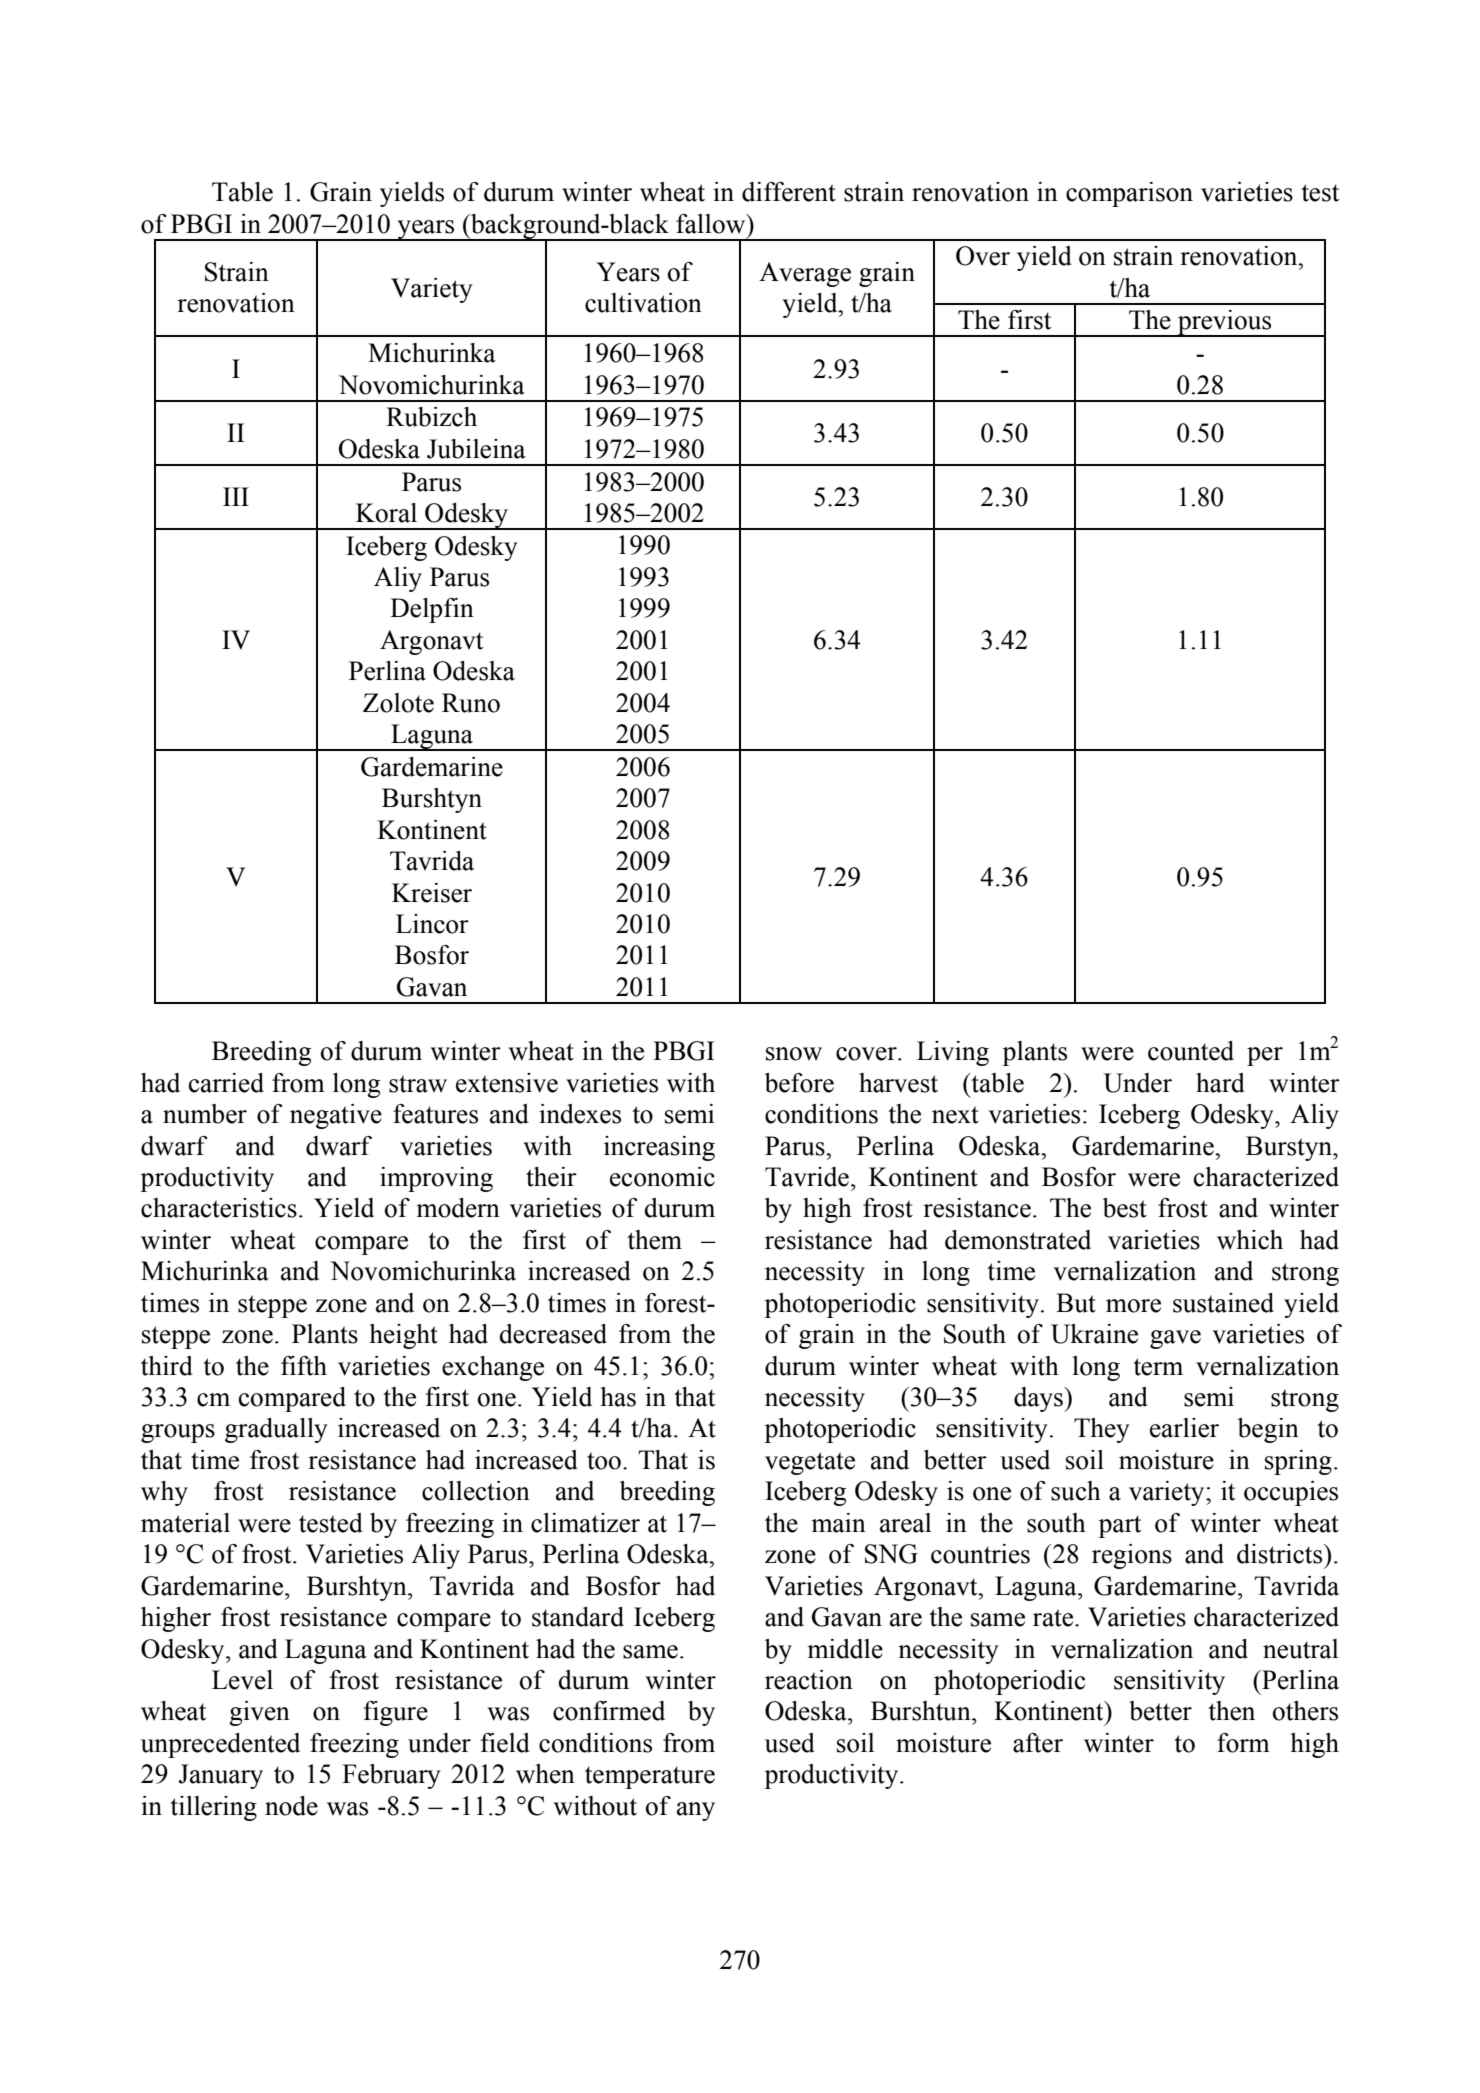 The height and width of the image is (2093, 1480). I want to click on form, so click(1243, 1743).
